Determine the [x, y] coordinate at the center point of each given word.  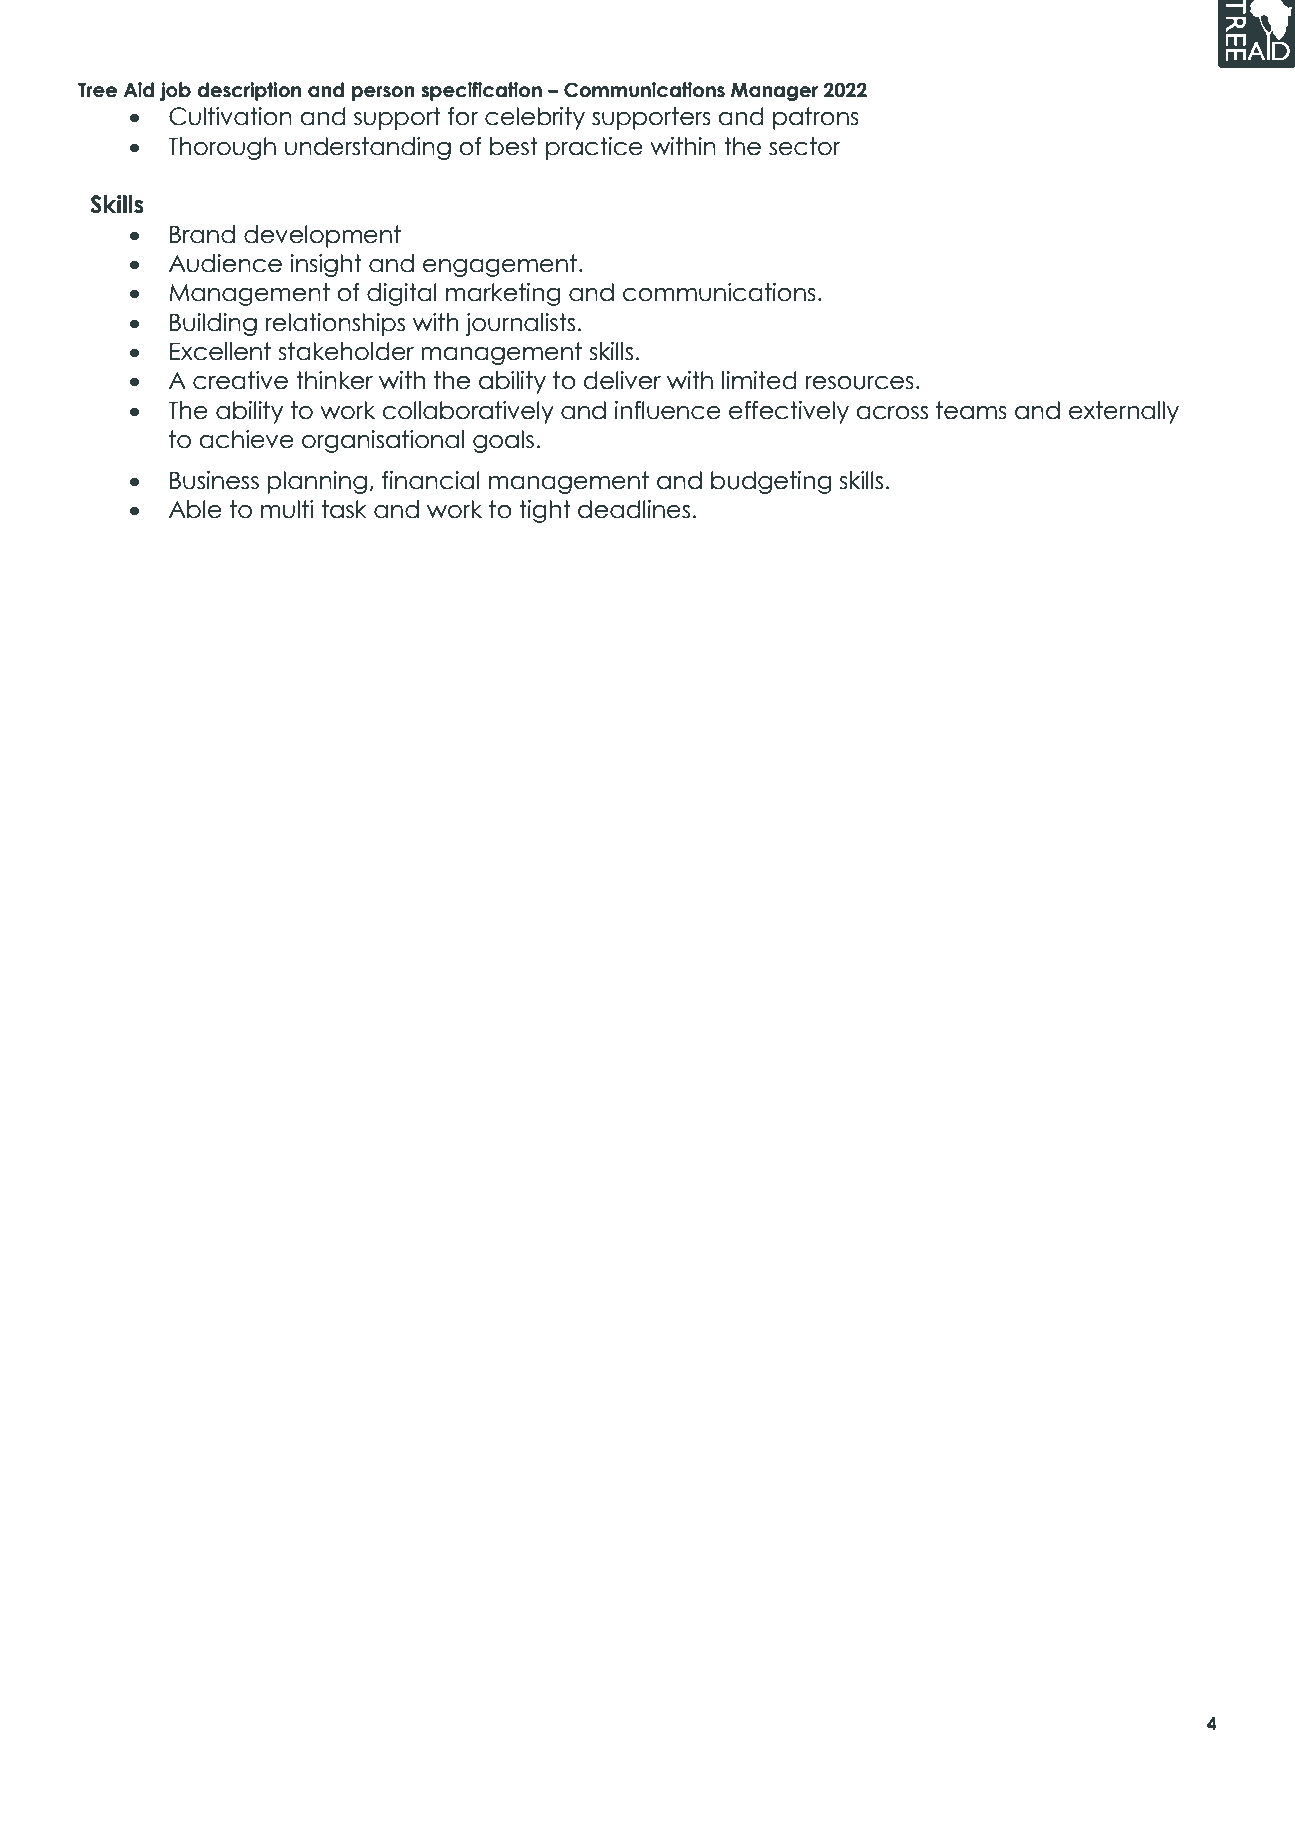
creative [240, 380]
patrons [816, 118]
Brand [202, 234]
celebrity [535, 118]
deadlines [634, 509]
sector [804, 146]
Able [195, 509]
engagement [500, 265]
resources [859, 383]
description [249, 91]
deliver [622, 380]
